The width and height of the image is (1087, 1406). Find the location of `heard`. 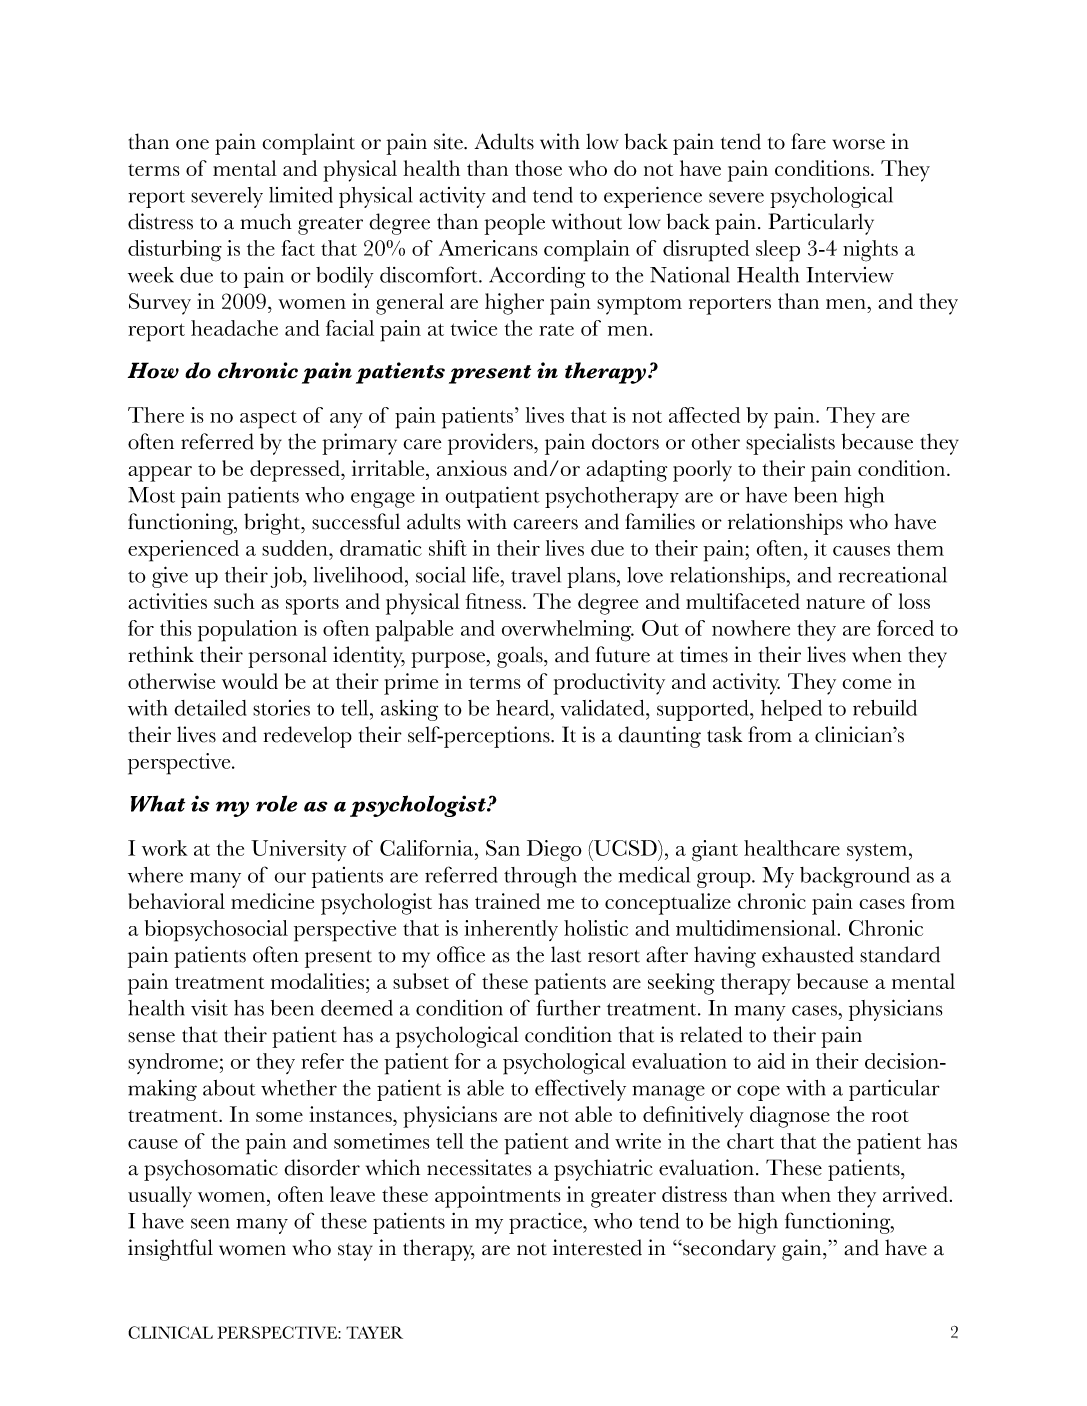

heard is located at coordinates (524, 708).
